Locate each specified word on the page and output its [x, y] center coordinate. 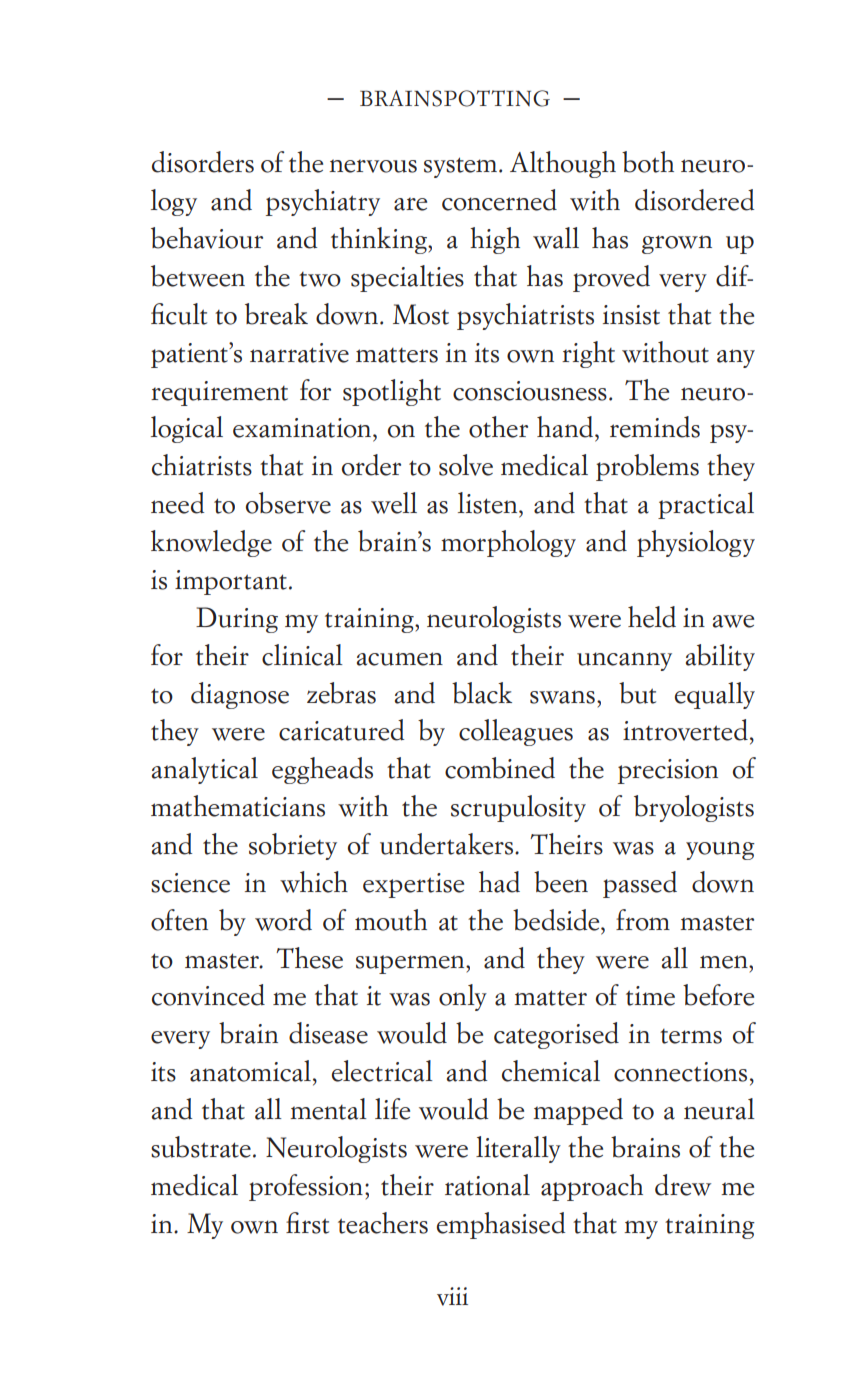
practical [706, 505]
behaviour [207, 238]
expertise [413, 885]
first [307, 1223]
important [231, 582]
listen [489, 503]
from [643, 920]
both [648, 162]
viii [452, 1296]
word [283, 920]
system [462, 167]
